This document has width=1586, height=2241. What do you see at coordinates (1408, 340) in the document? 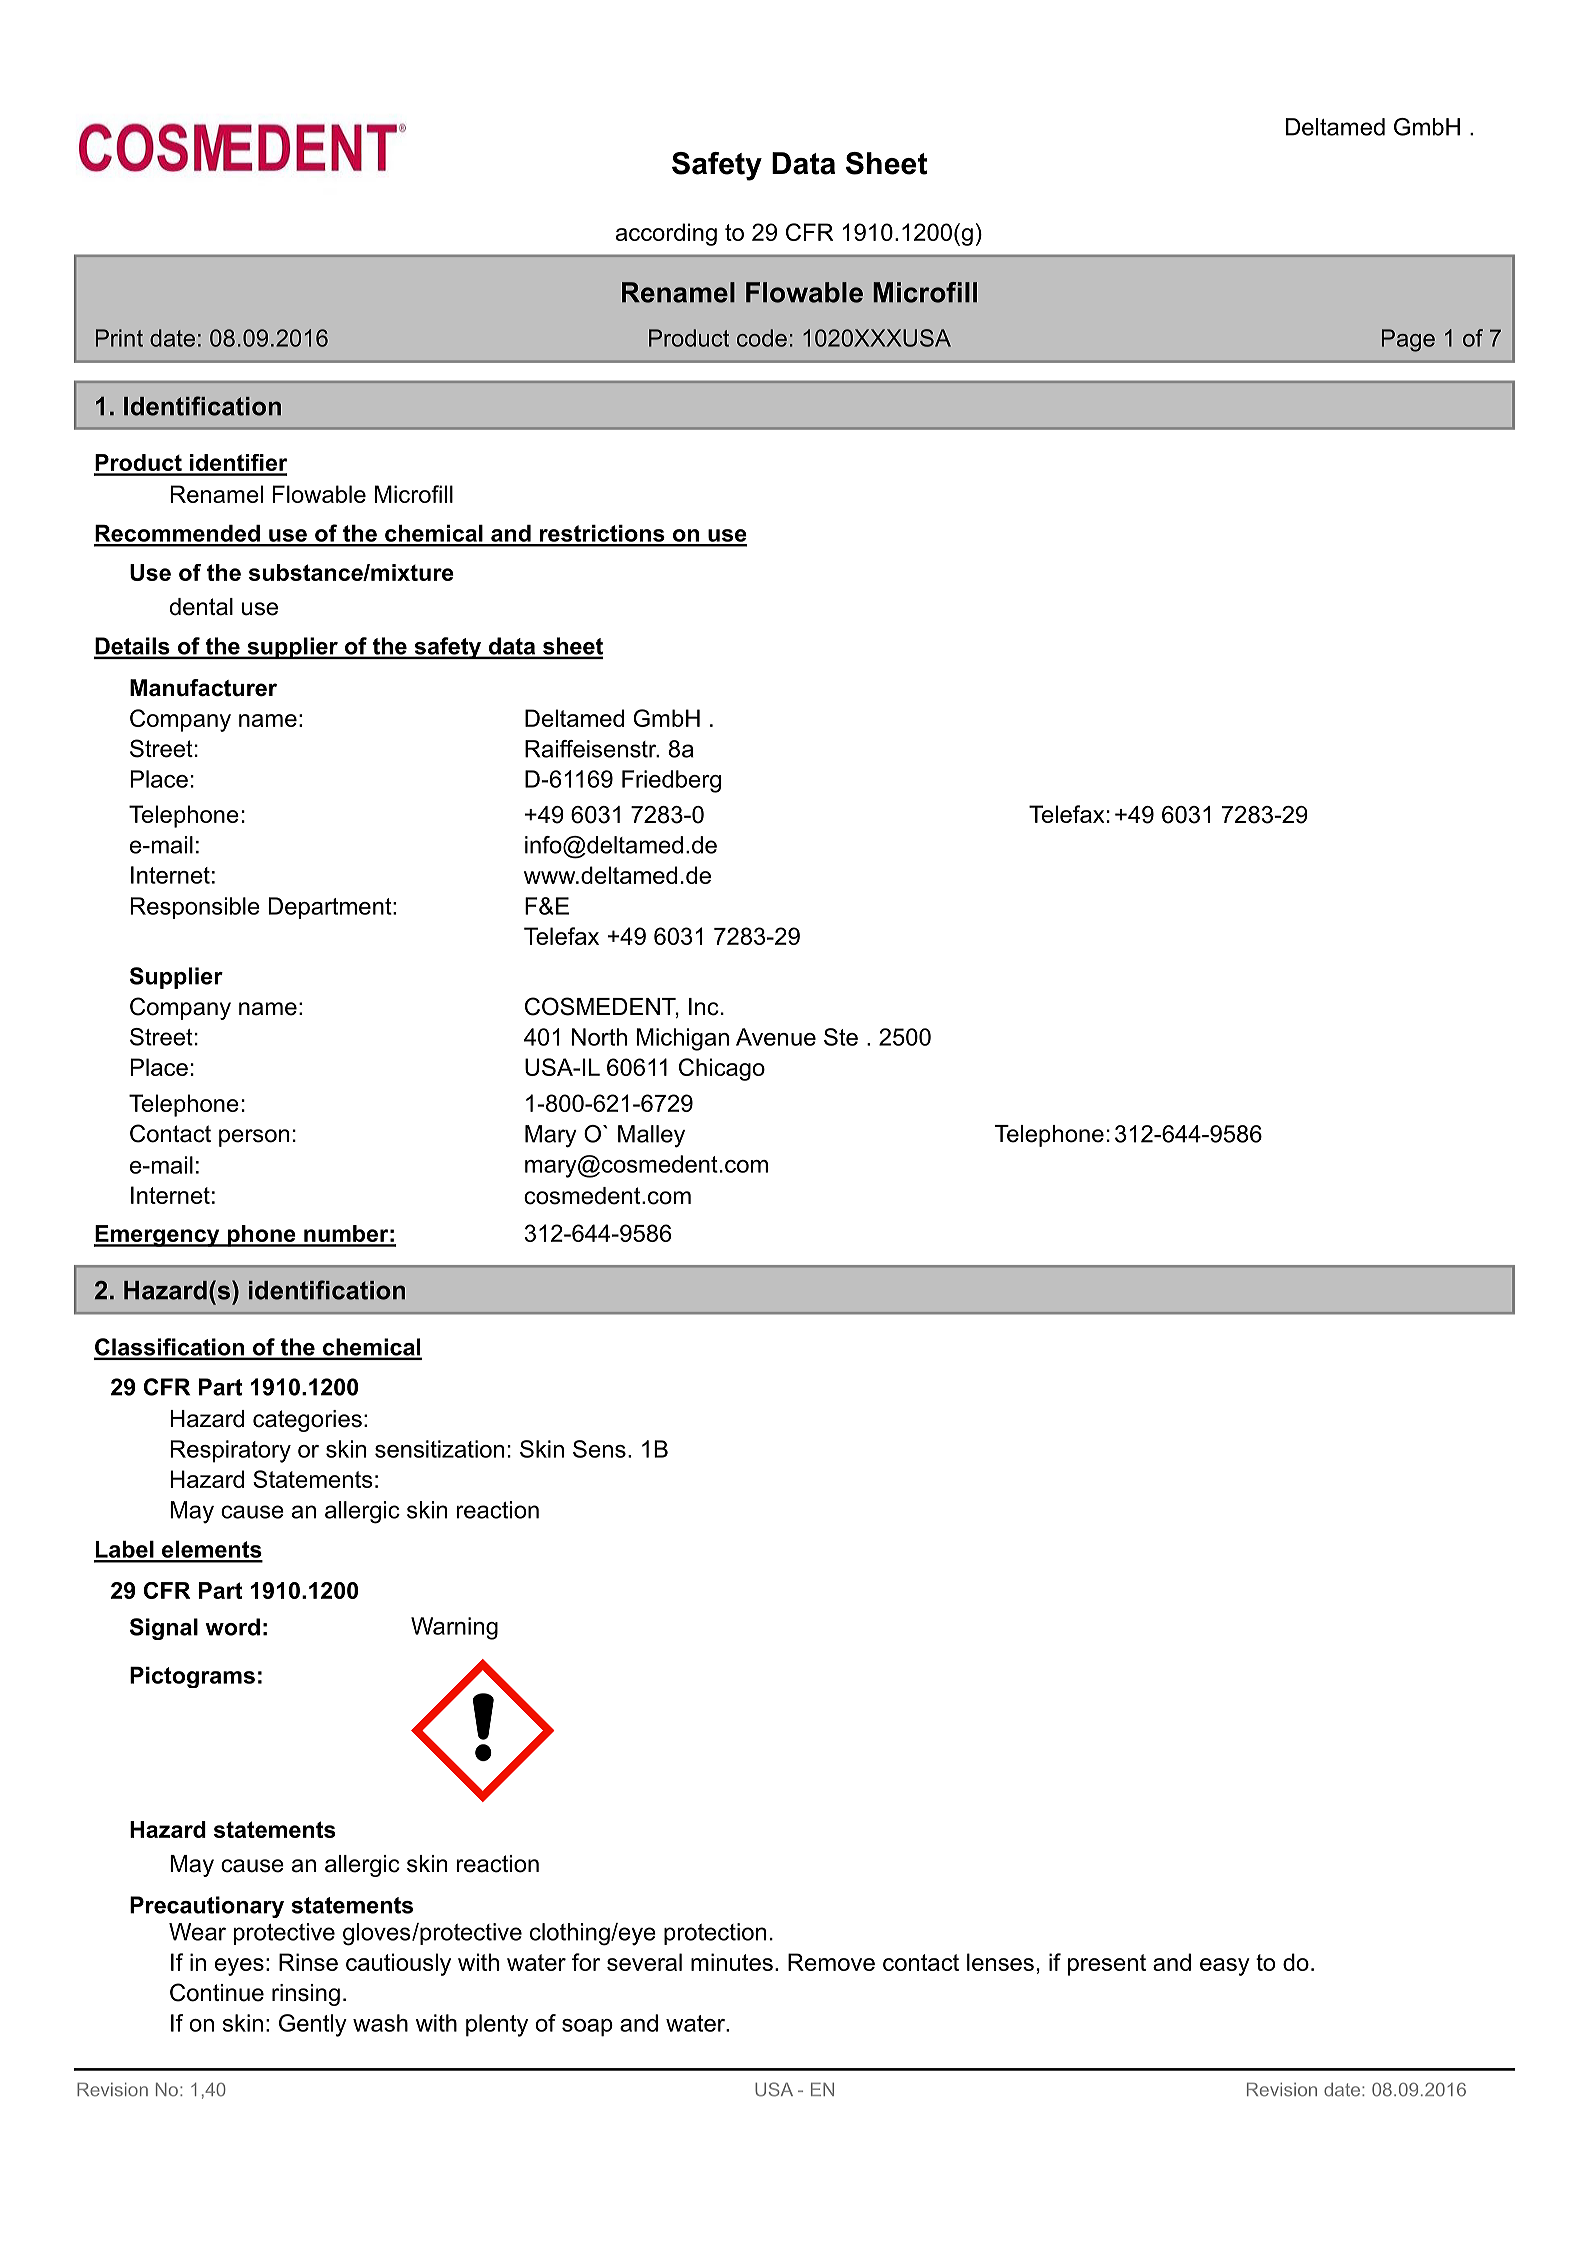
I see `Page` at bounding box center [1408, 340].
